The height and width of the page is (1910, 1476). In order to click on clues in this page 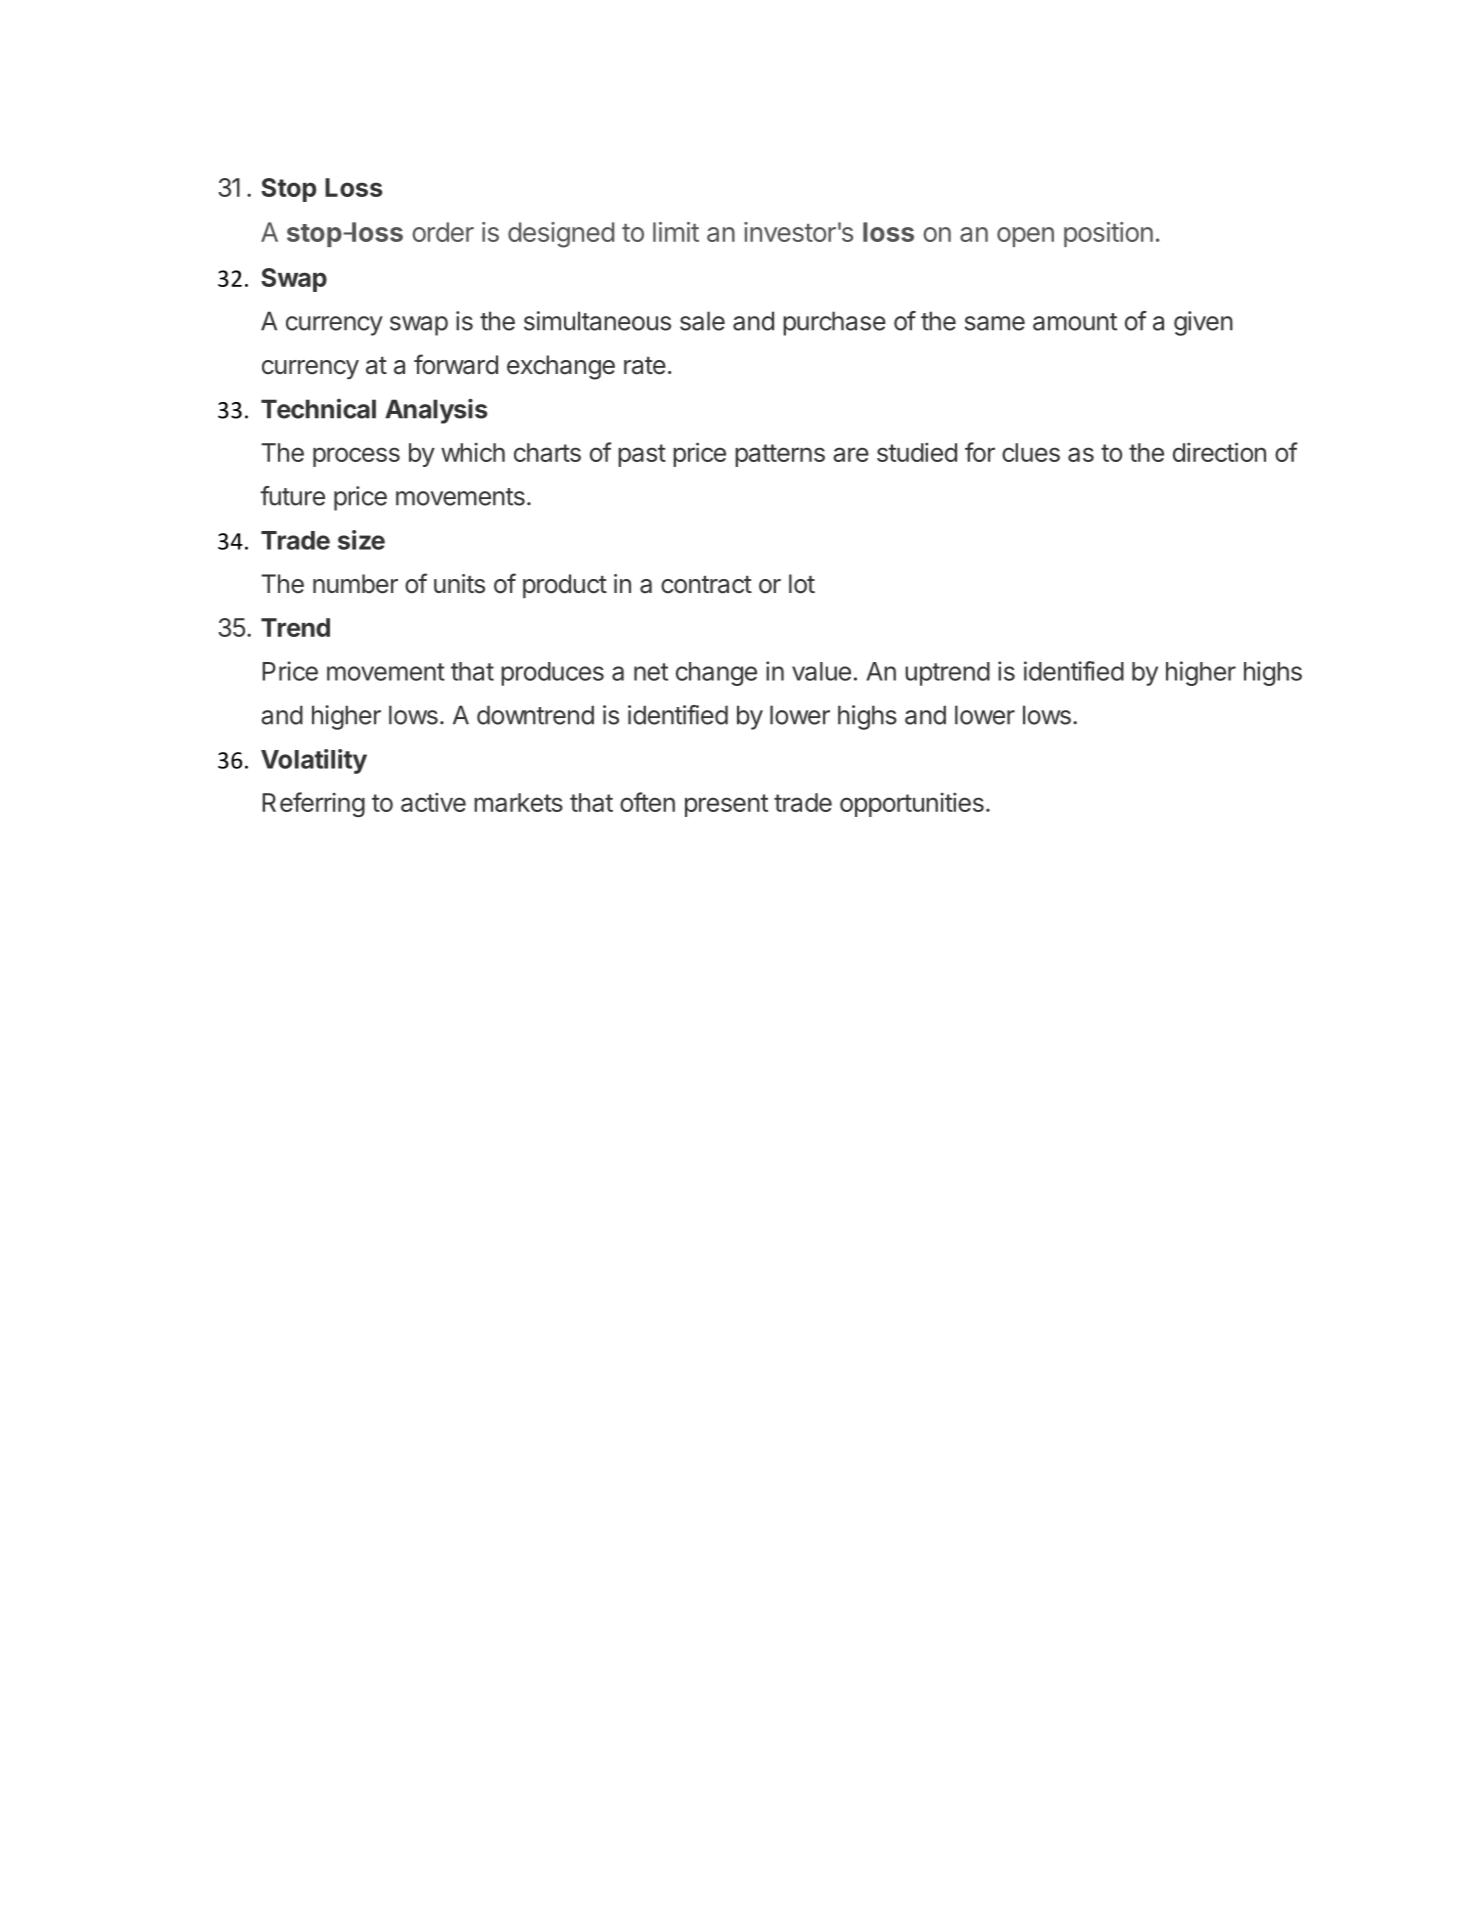, I will do `click(1031, 452)`.
